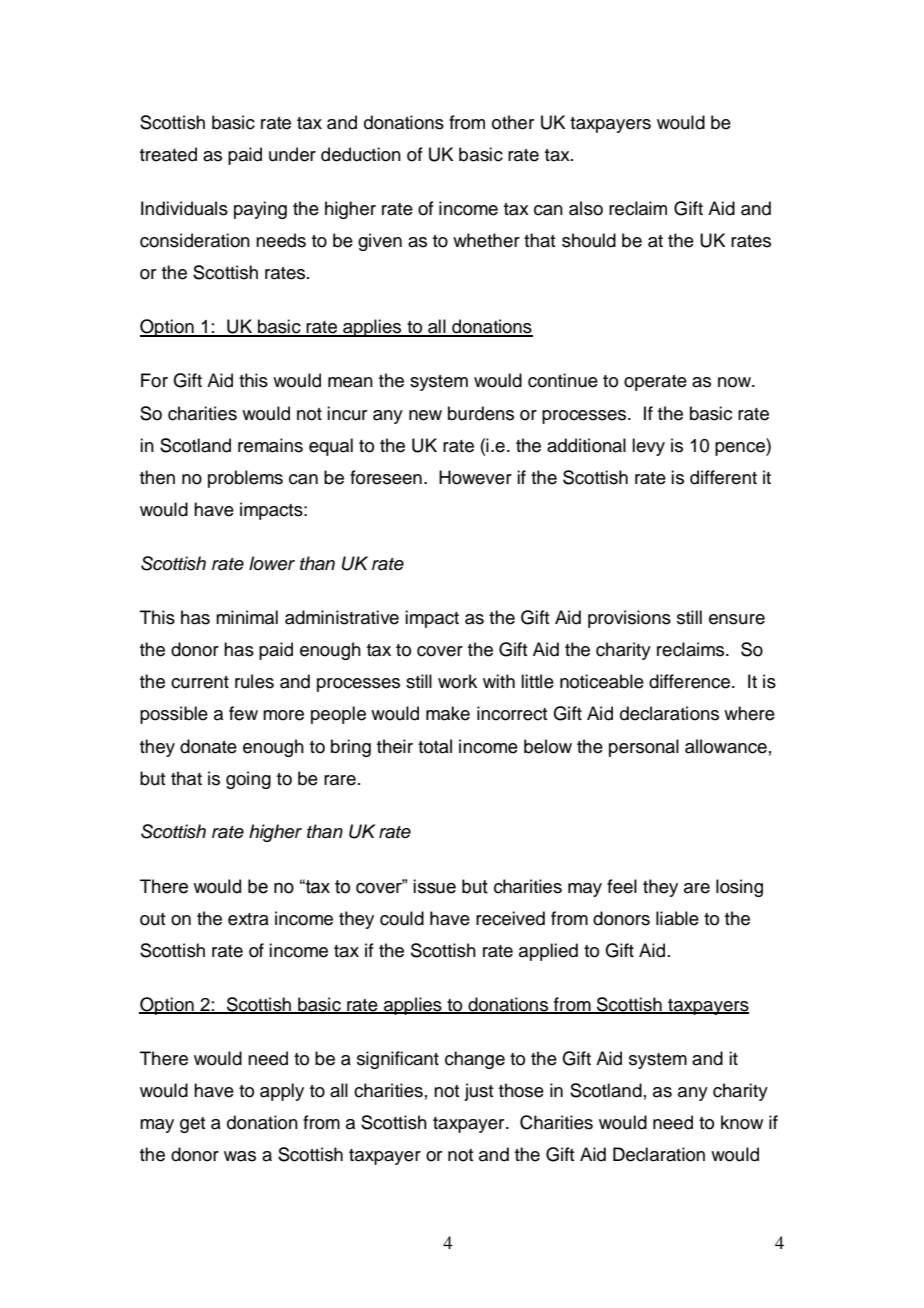 The width and height of the document is (924, 1308). What do you see at coordinates (168, 154) in the document?
I see `treated` at bounding box center [168, 154].
